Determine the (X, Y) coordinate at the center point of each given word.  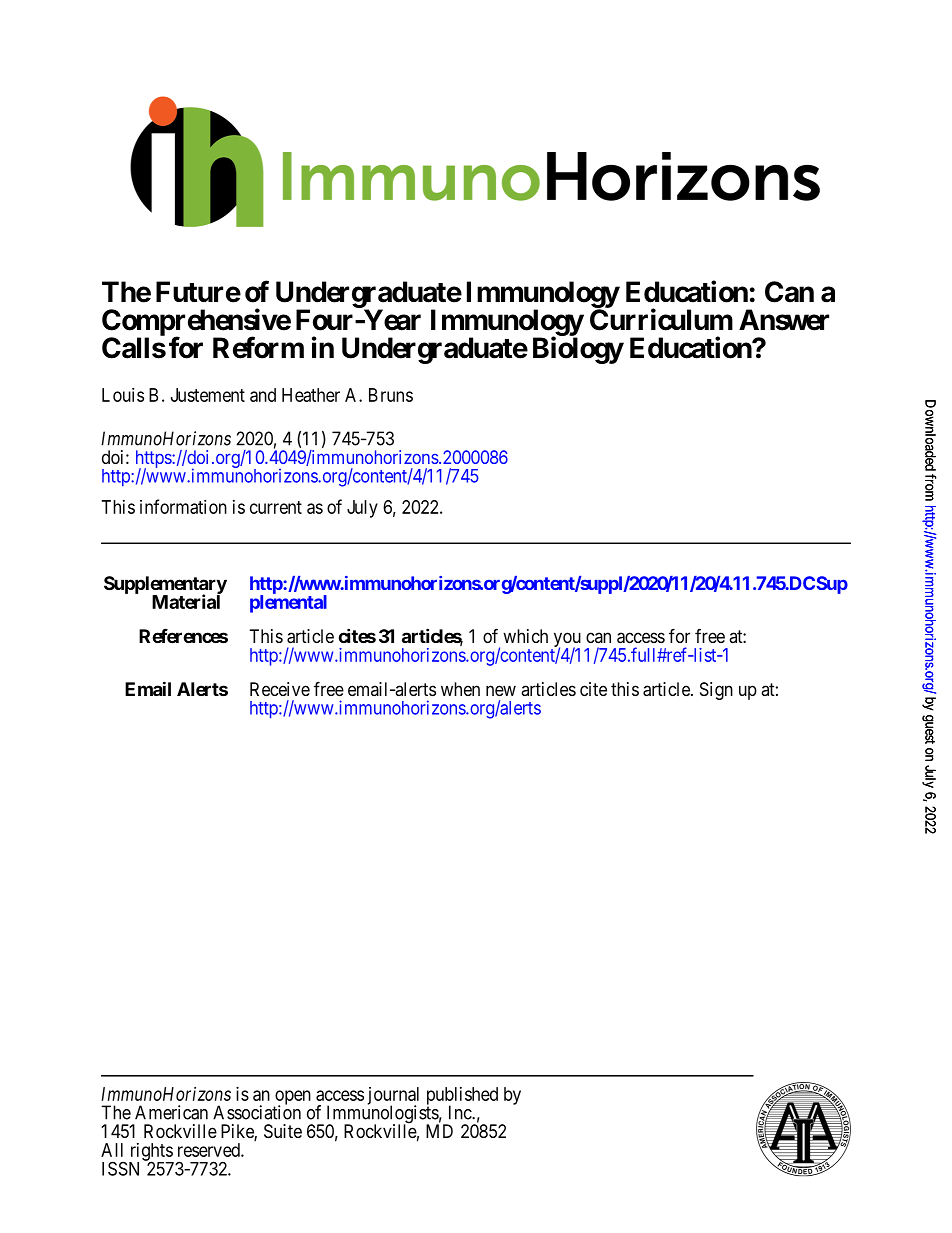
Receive (280, 689)
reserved (210, 1150)
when (460, 689)
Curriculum (661, 319)
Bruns (391, 395)
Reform (258, 347)
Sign (716, 691)
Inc (461, 1112)
